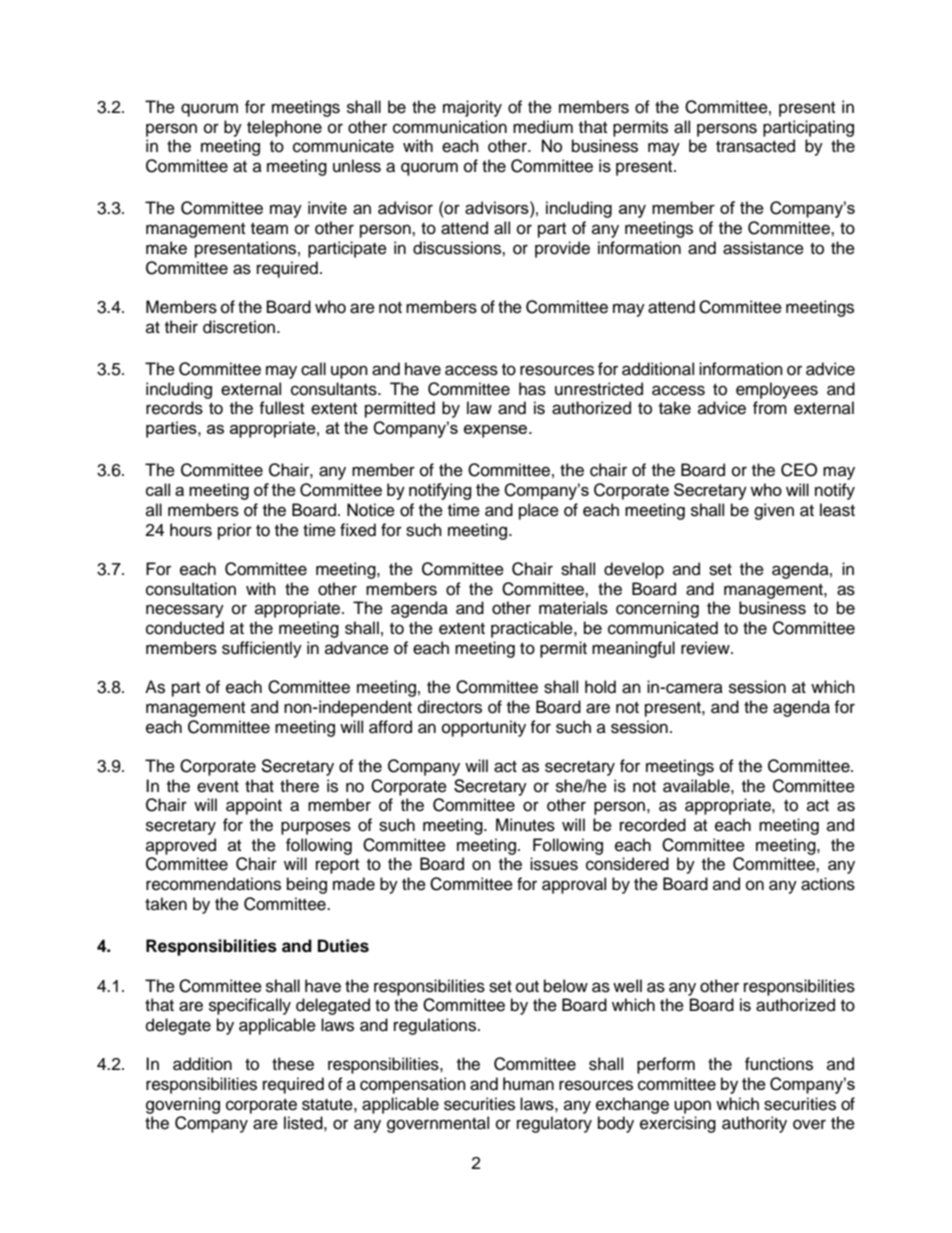 The width and height of the page is (952, 1233). Describe the element at coordinates (533, 629) in the page. I see `practicable` at that location.
